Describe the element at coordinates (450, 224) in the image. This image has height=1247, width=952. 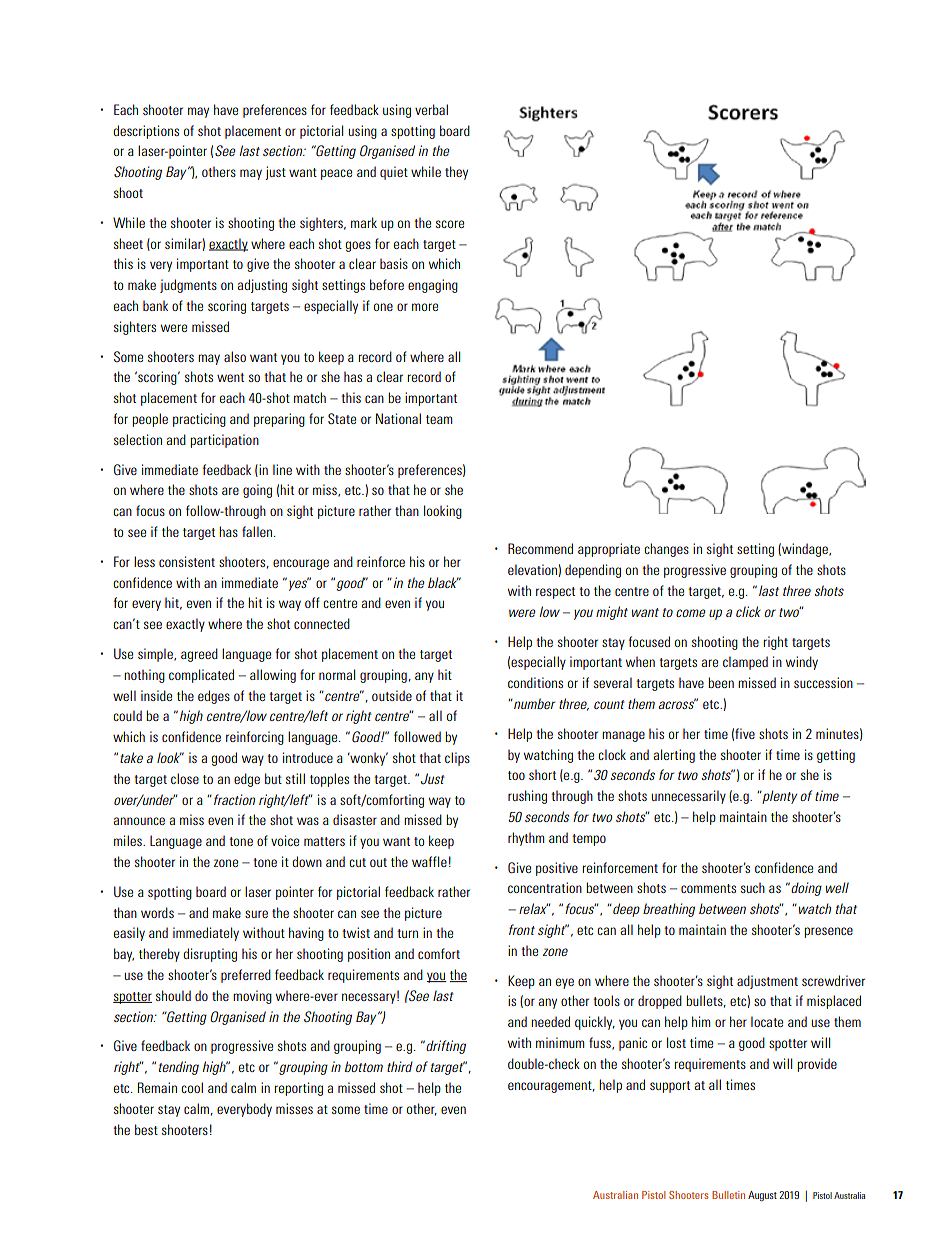
I see `score` at that location.
